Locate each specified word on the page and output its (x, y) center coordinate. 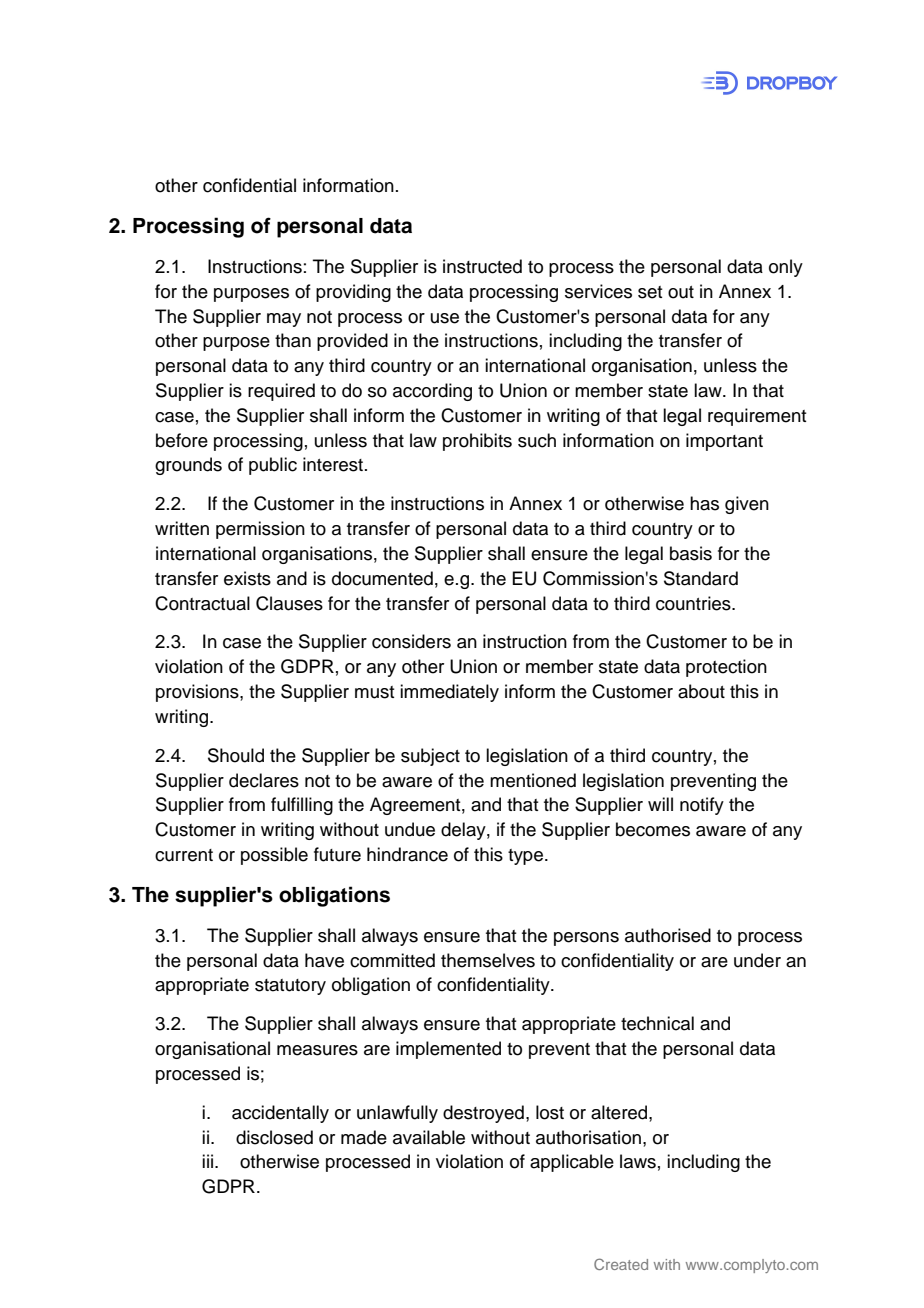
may (284, 320)
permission (260, 530)
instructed (482, 266)
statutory (290, 987)
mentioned (533, 780)
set (650, 292)
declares (264, 780)
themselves (488, 960)
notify (702, 806)
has (704, 503)
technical (657, 1023)
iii (209, 1161)
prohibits (477, 442)
